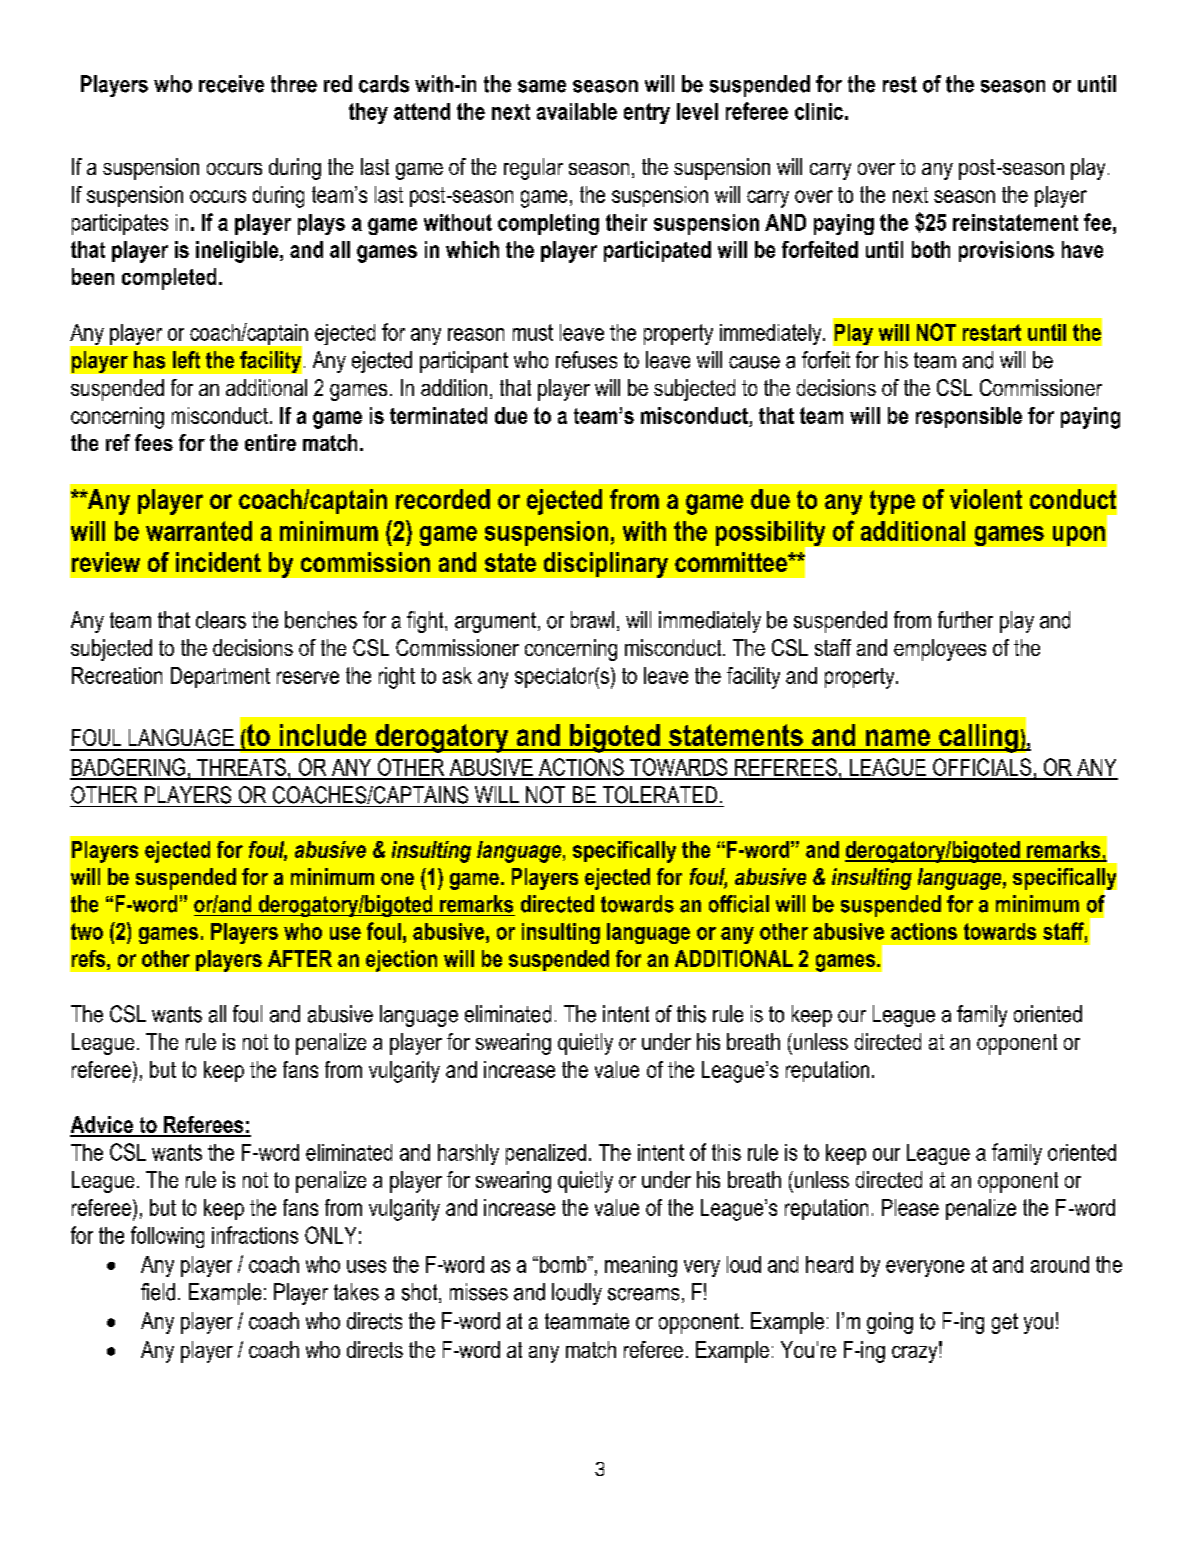 The width and height of the page is (1198, 1551). I want to click on available, so click(577, 111).
